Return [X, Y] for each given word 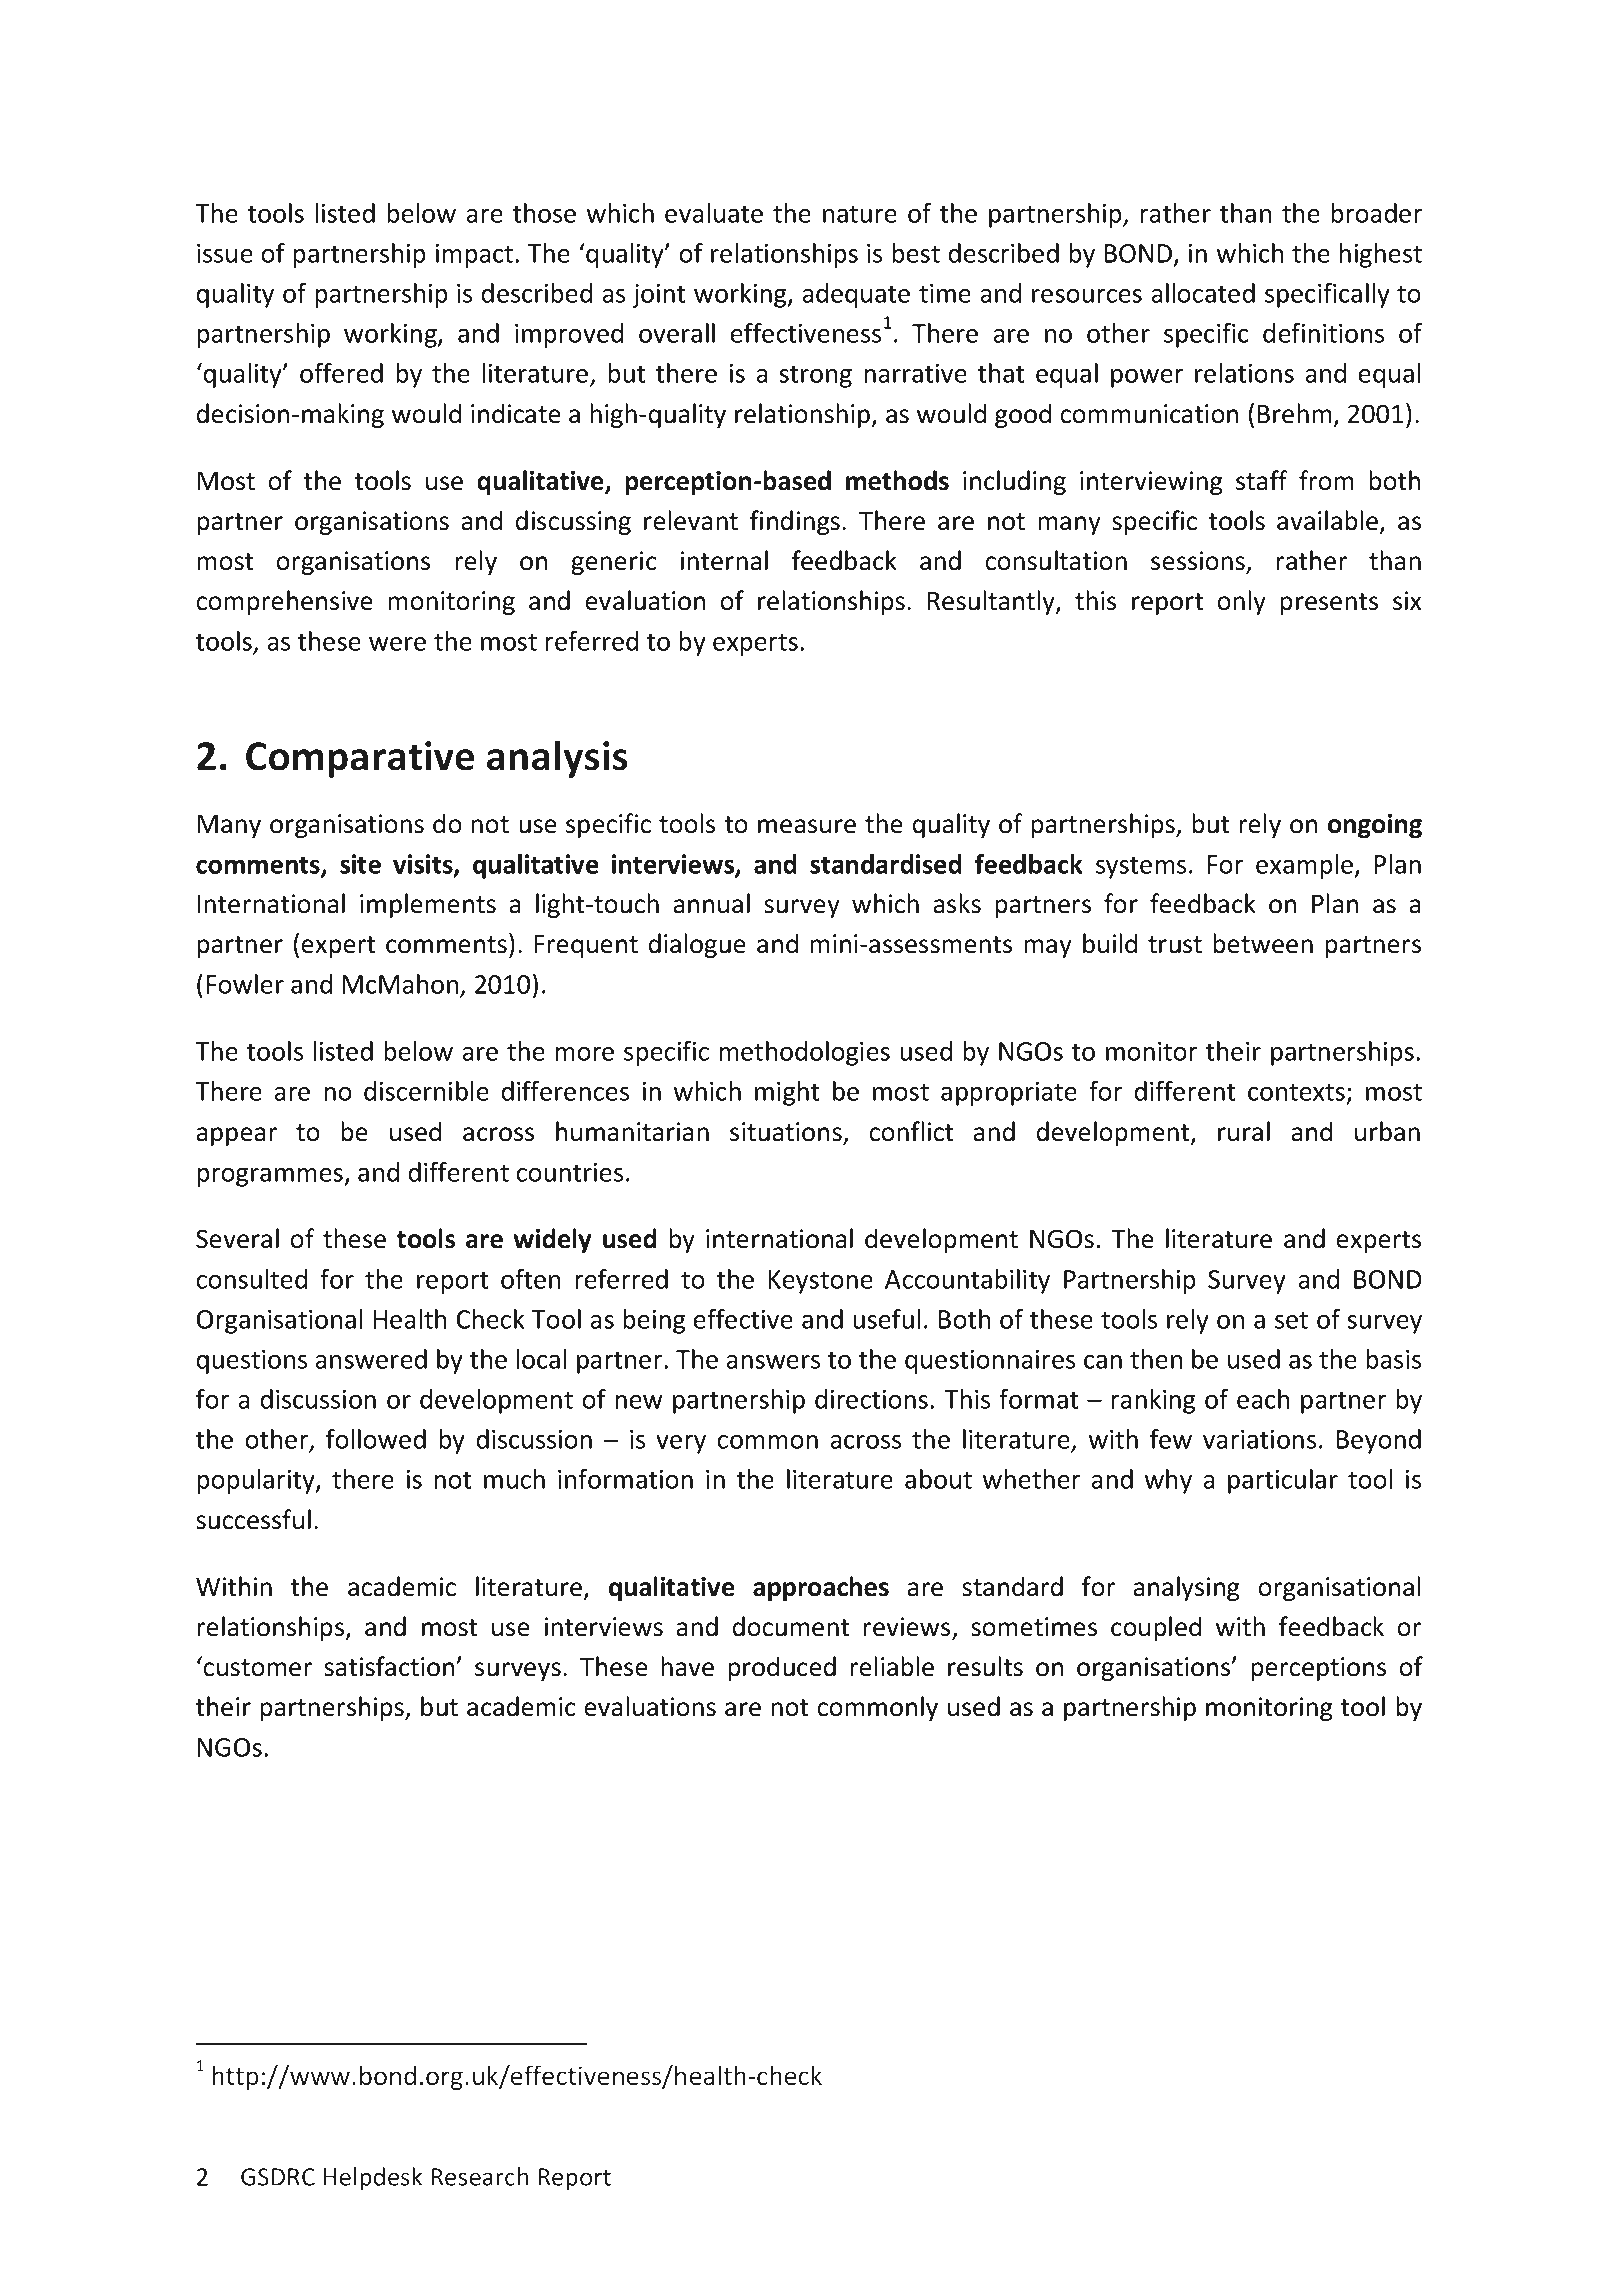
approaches [821, 1588]
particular [1283, 1481]
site [360, 864]
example [1306, 866]
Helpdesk [373, 2179]
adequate [856, 295]
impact [476, 256]
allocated [1203, 293]
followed [376, 1439]
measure [807, 826]
